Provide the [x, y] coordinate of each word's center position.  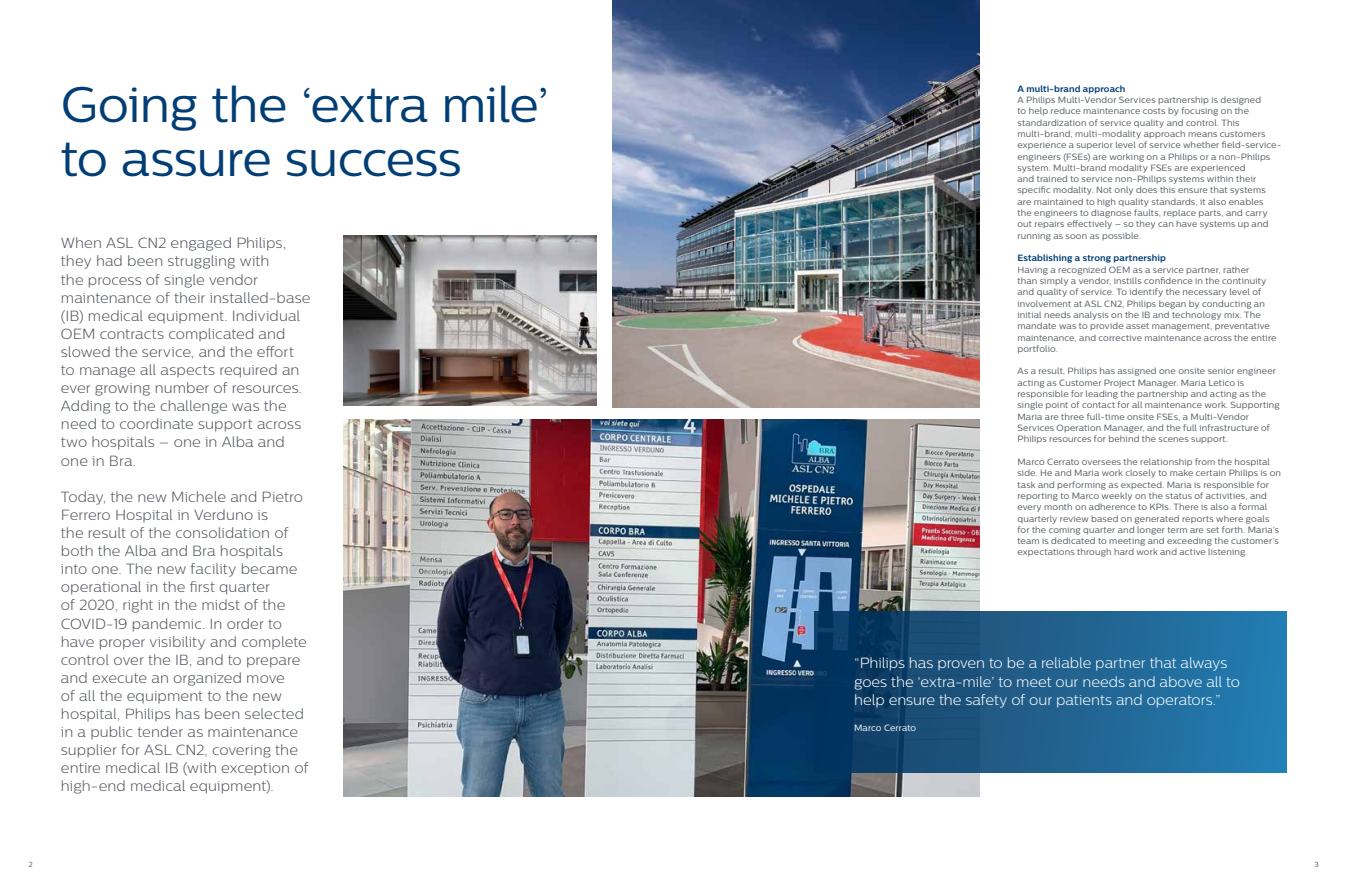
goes [870, 684]
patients [1084, 701]
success [373, 163]
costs [1154, 111]
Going [130, 108]
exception [255, 769]
